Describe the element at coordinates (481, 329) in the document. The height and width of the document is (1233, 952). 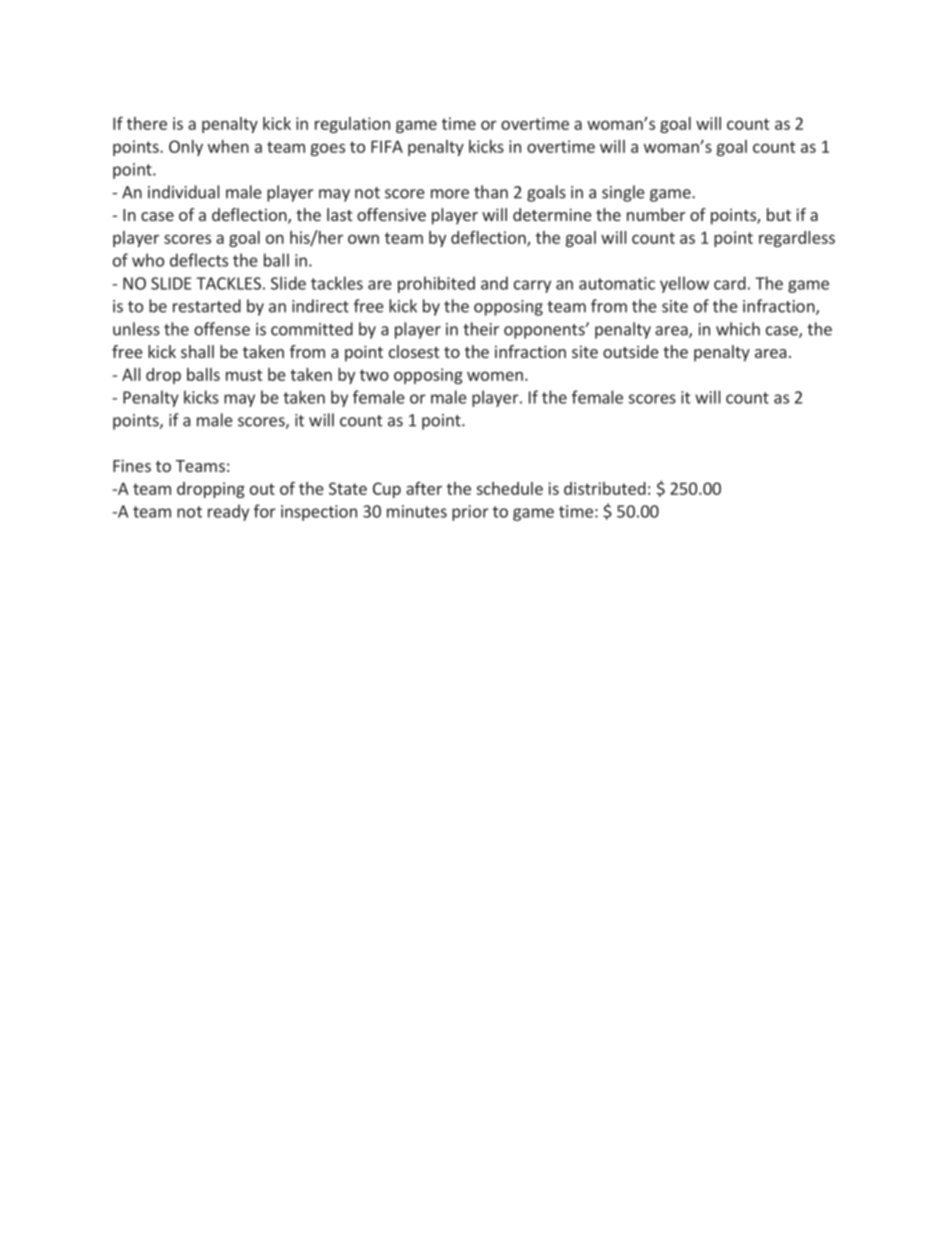
I see `their` at that location.
